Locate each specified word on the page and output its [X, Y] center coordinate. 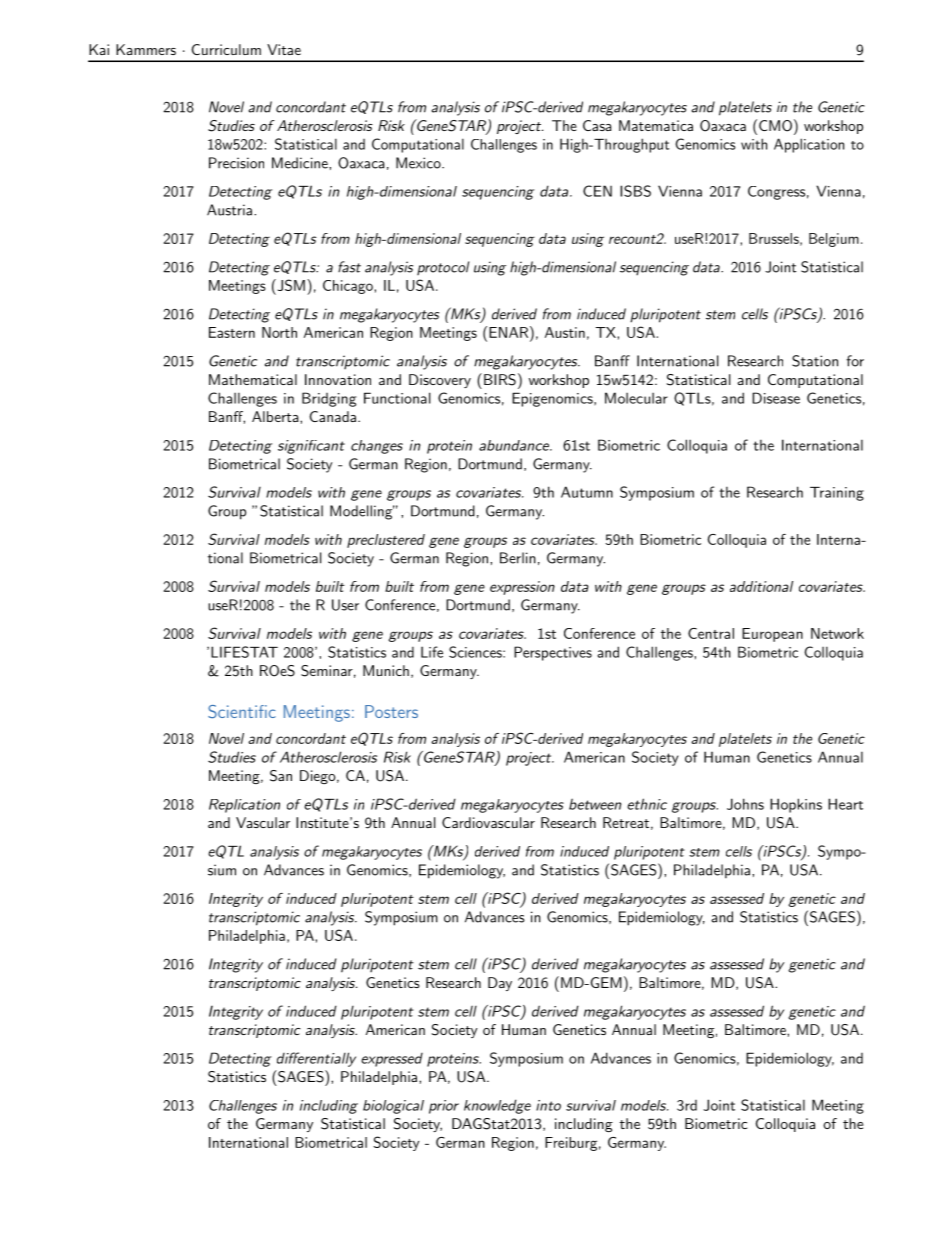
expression [522, 588]
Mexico [419, 163]
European [772, 635]
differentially [316, 1059]
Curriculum [226, 49]
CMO [775, 126]
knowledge [497, 1106]
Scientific [242, 712]
